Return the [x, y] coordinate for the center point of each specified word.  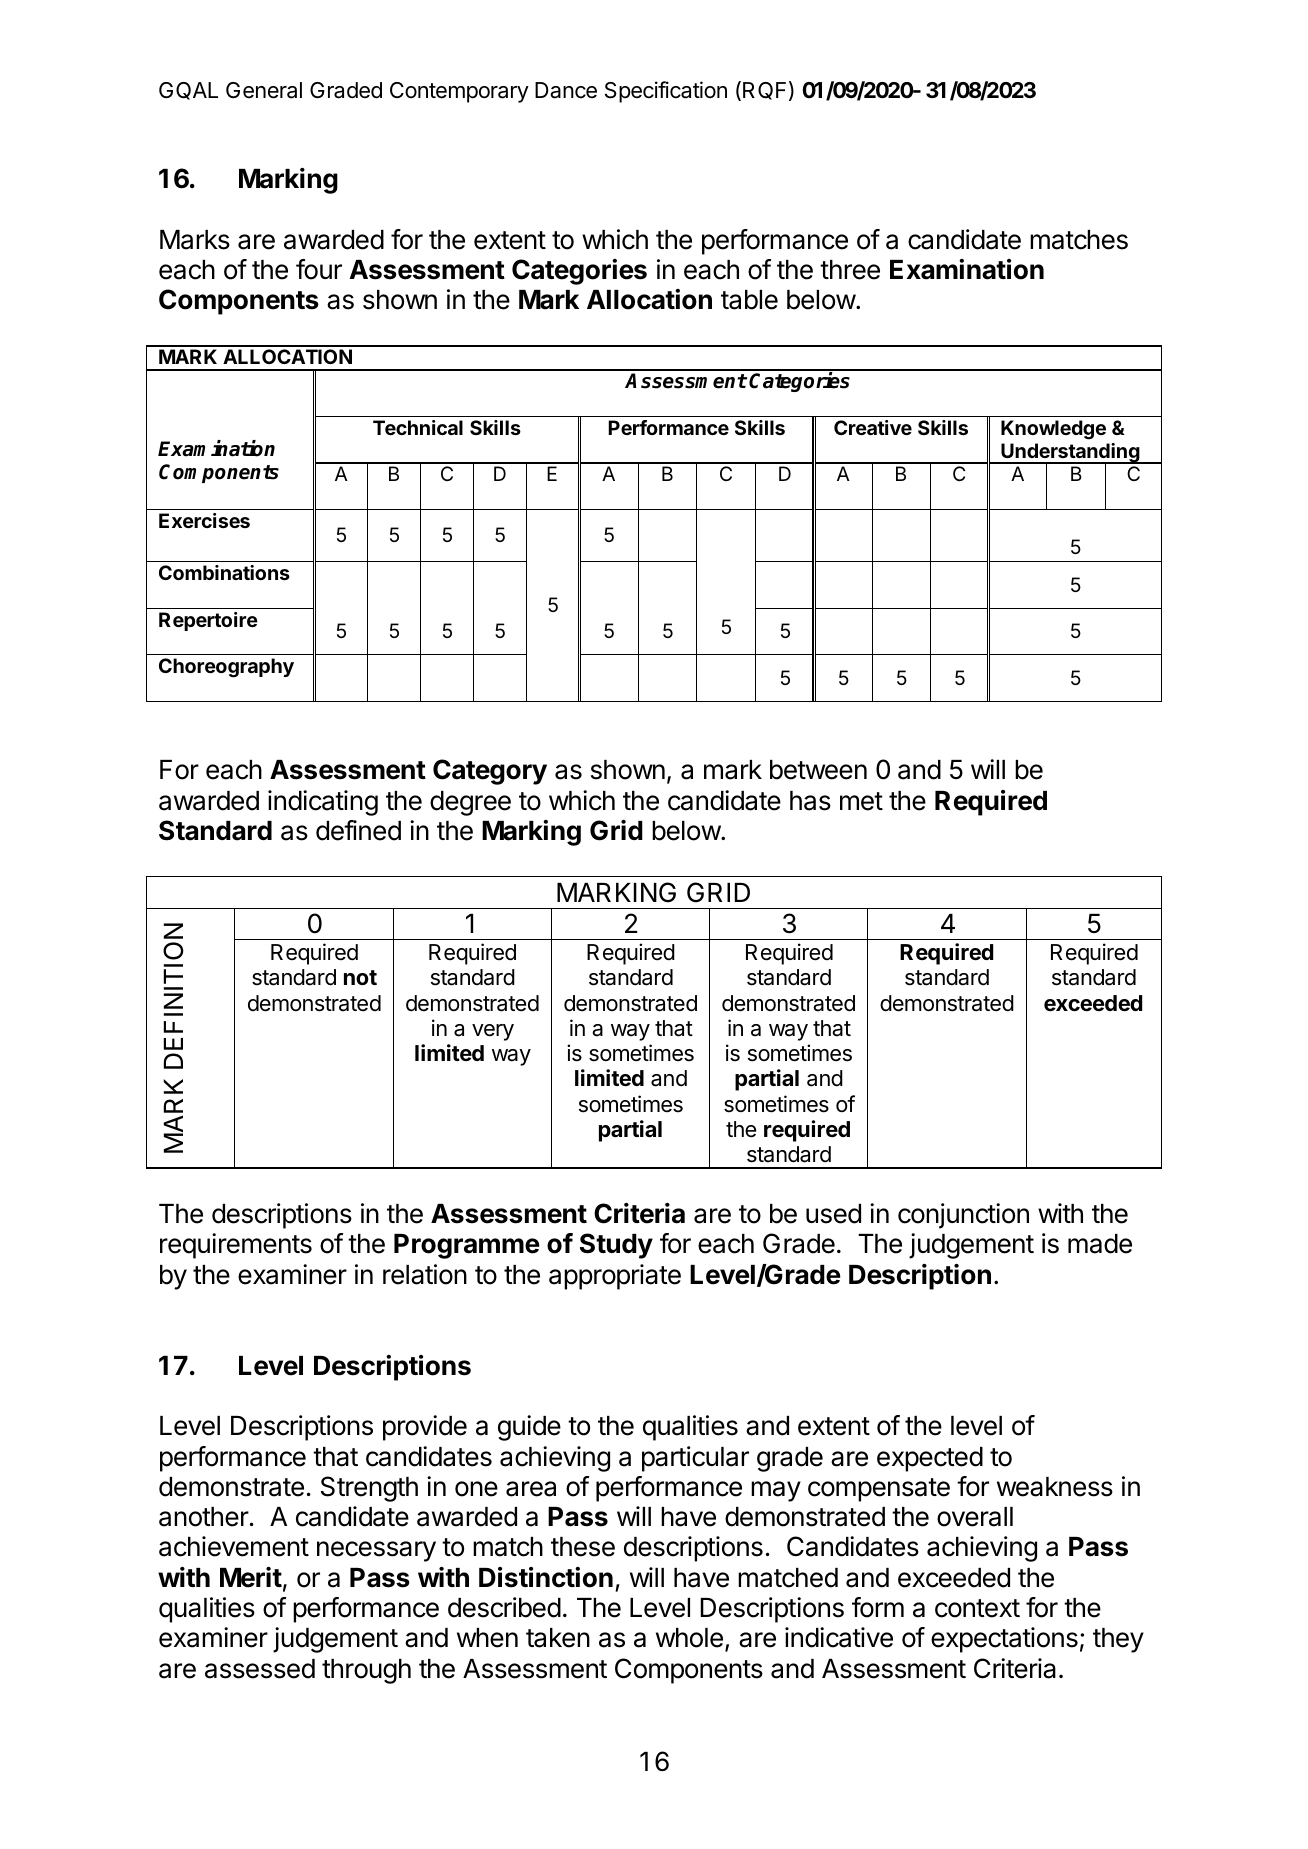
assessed [260, 1669]
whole [689, 1638]
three [850, 270]
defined [358, 830]
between [818, 770]
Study [616, 1246]
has [810, 801]
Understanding [1070, 454]
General [264, 90]
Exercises [204, 520]
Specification [666, 92]
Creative [873, 427]
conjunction [963, 1216]
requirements [236, 1246]
